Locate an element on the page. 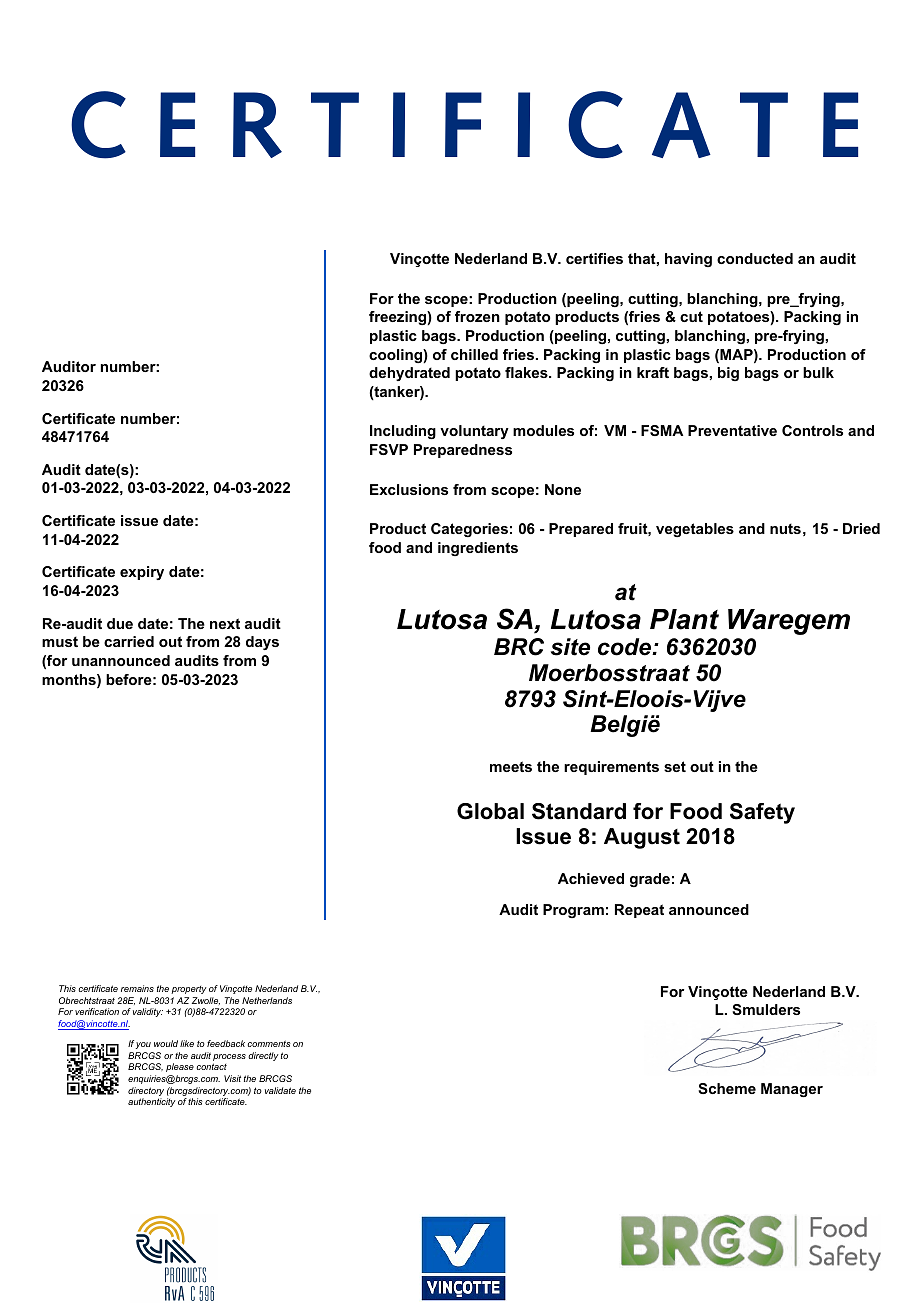 The width and height of the image is (924, 1308). site is located at coordinates (570, 647).
